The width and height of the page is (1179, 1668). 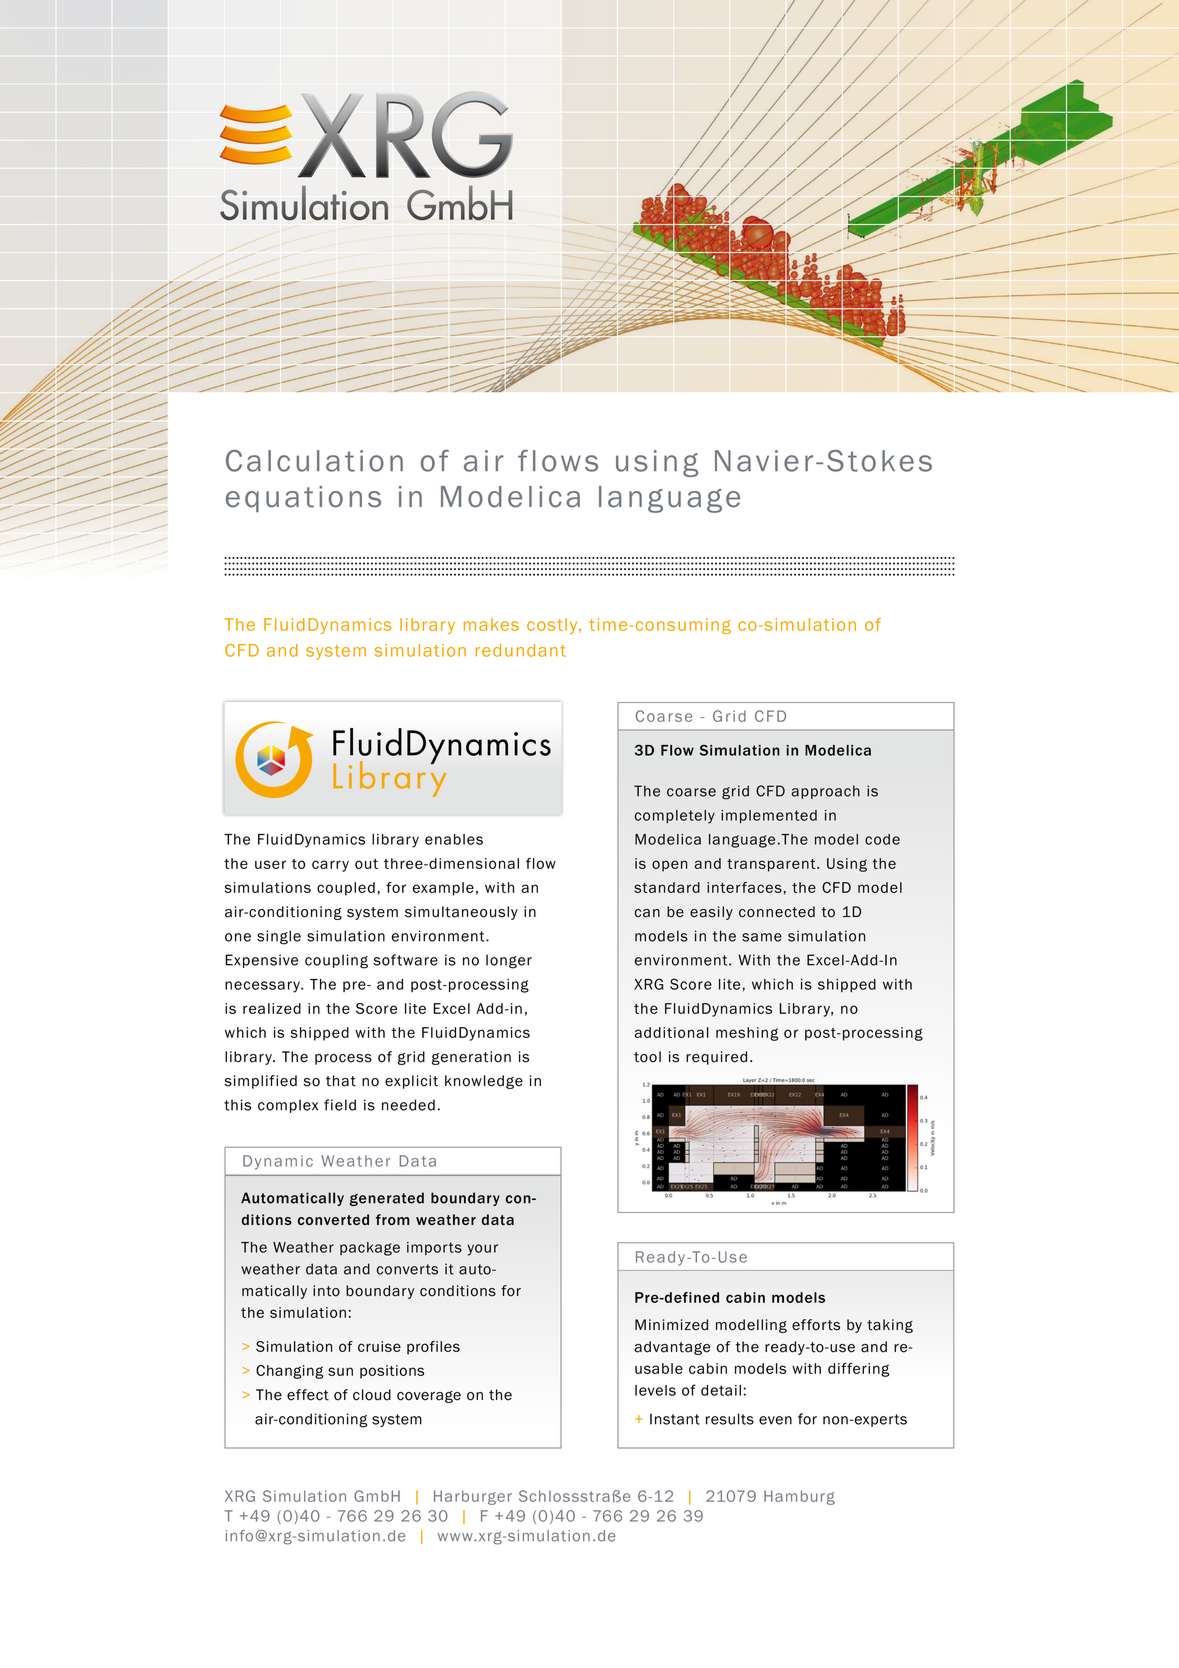 I want to click on tool, so click(x=647, y=1057).
